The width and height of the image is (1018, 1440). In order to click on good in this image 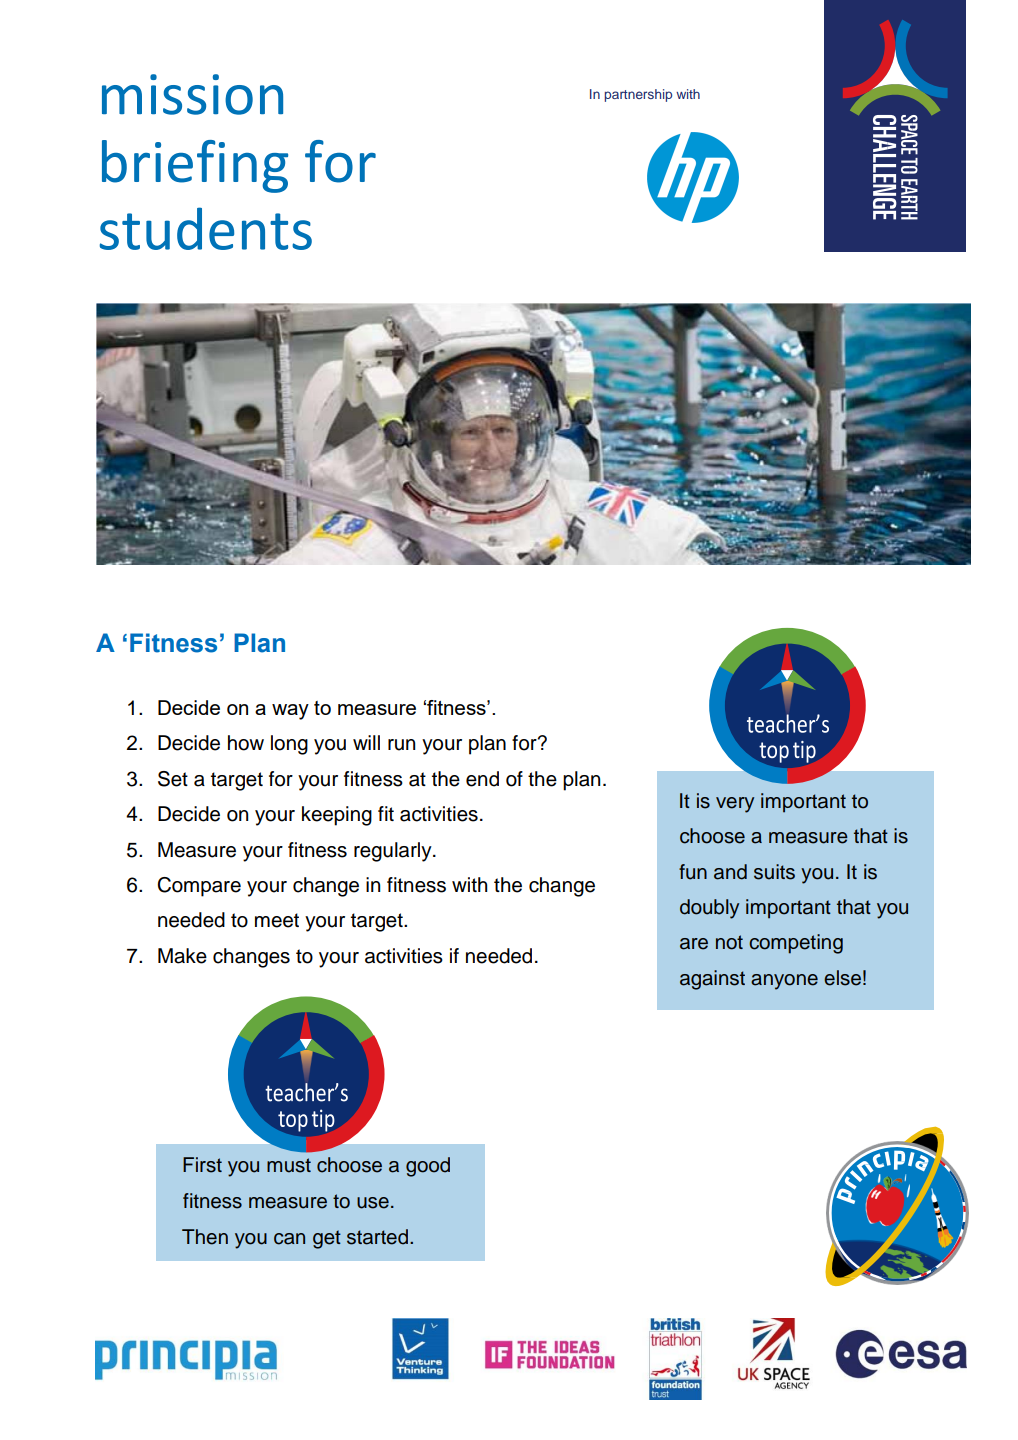, I will do `click(428, 1167)`.
